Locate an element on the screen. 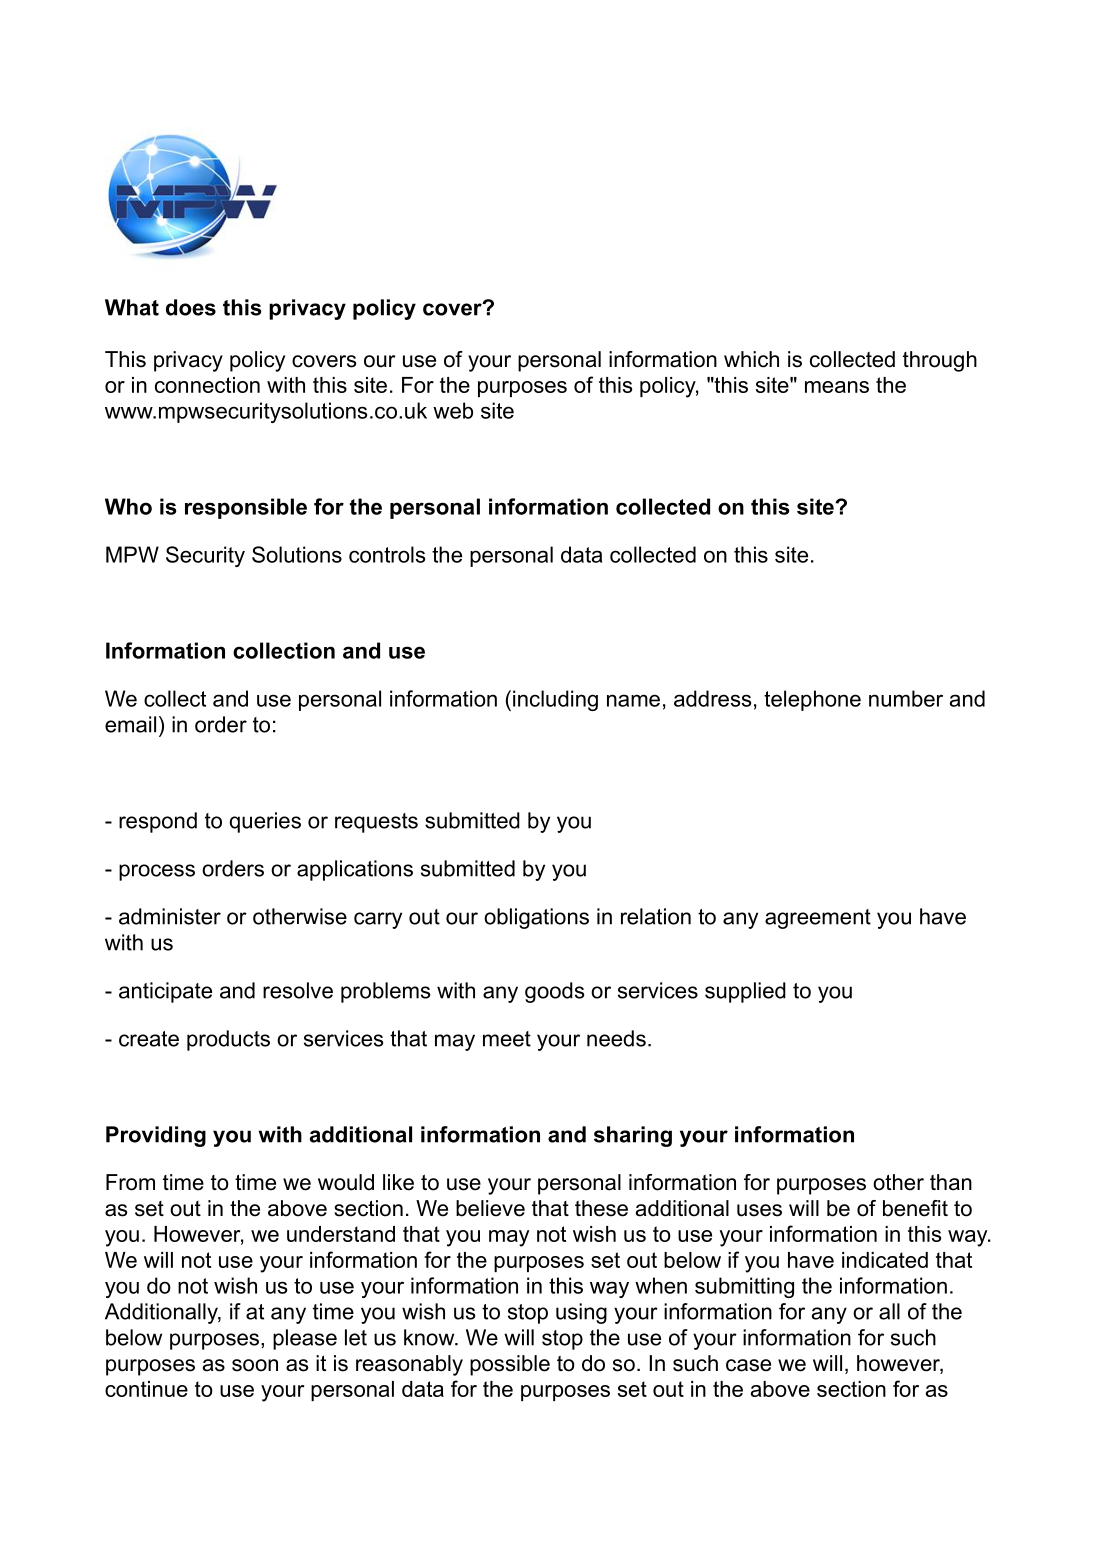  than is located at coordinates (951, 1182).
